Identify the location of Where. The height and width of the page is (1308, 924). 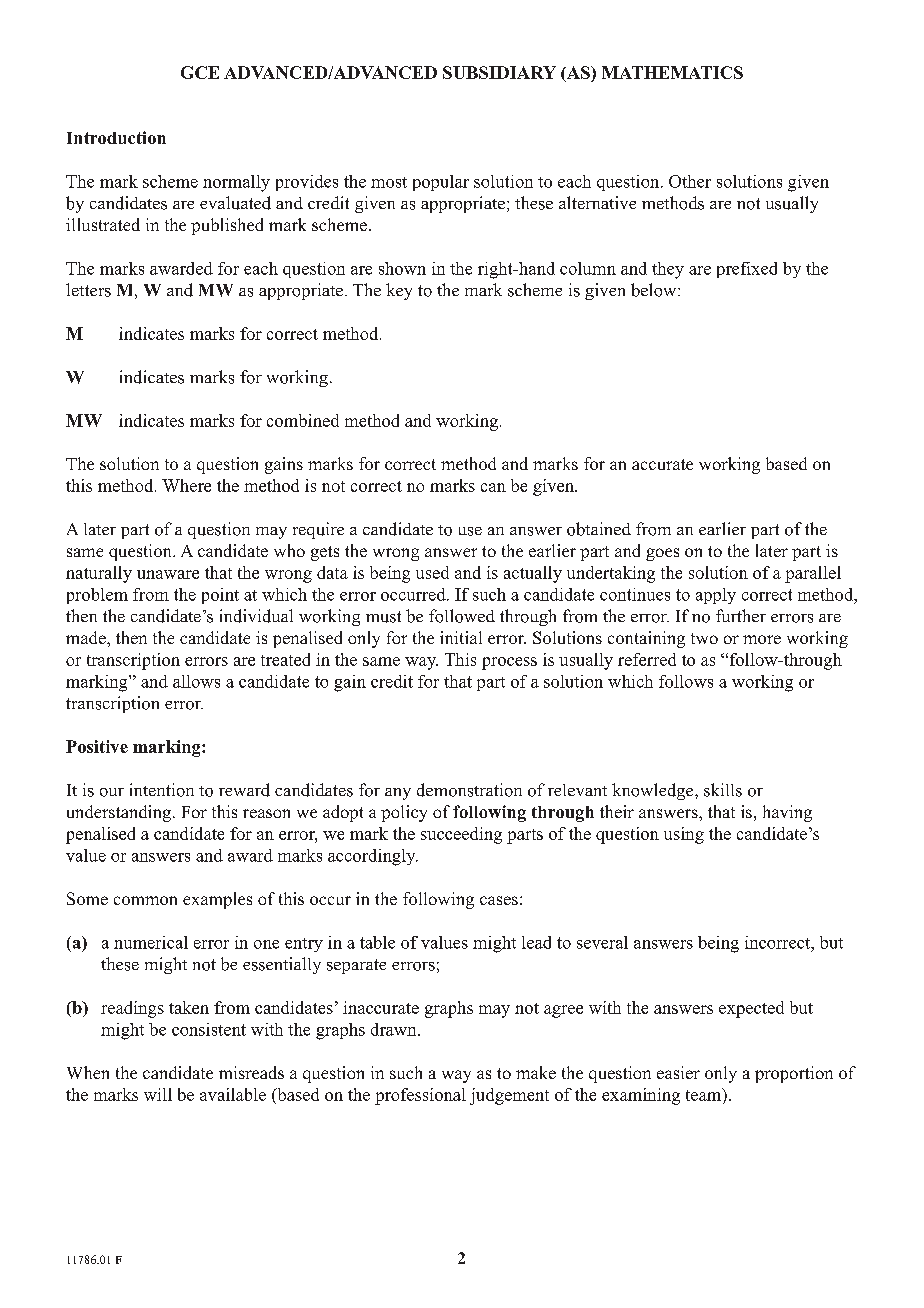
(186, 485).
